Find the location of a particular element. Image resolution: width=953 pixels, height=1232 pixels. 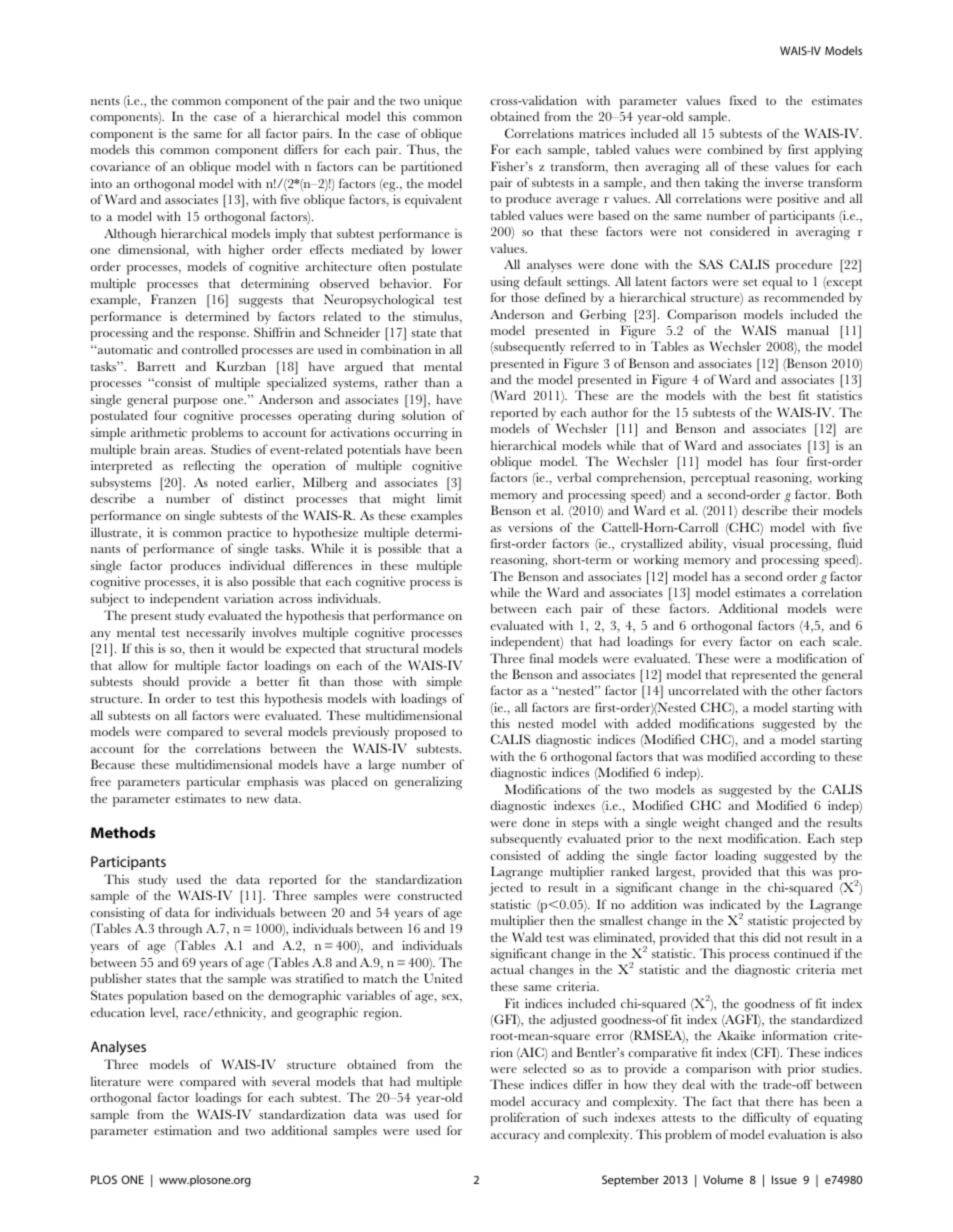

particular is located at coordinates (213, 783).
